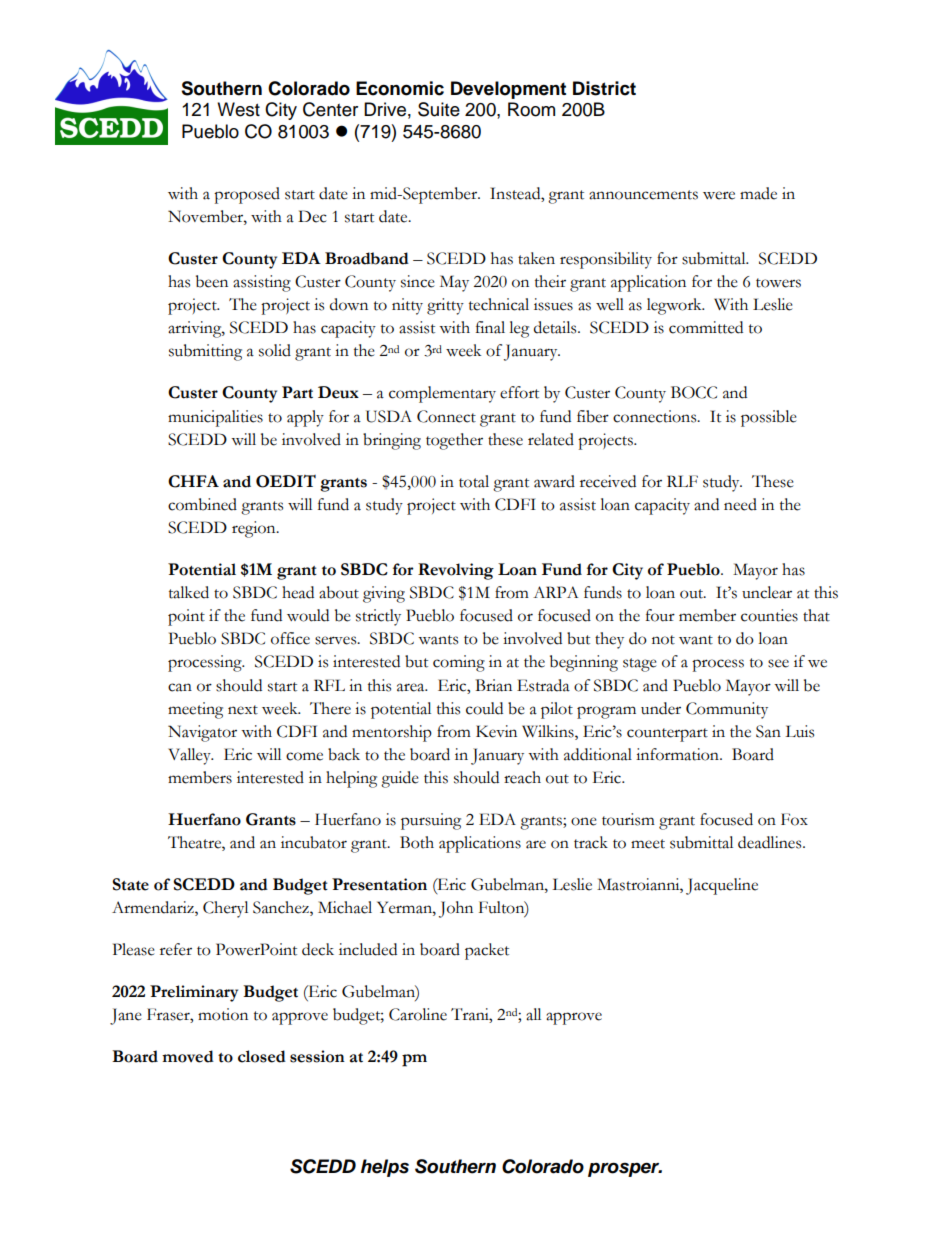 The width and height of the page is (952, 1233). I want to click on West, so click(238, 109).
